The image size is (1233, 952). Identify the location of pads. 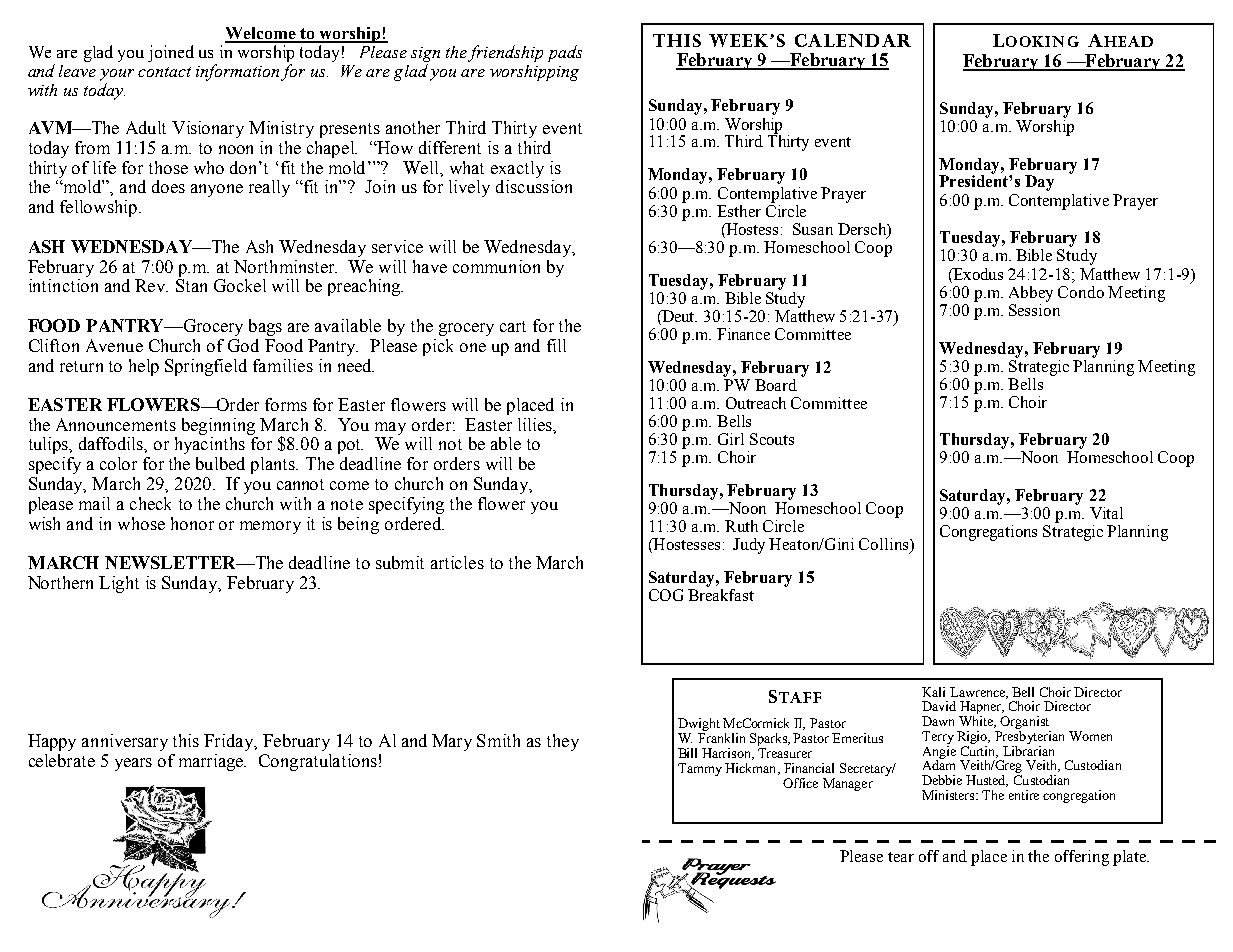
(565, 53).
